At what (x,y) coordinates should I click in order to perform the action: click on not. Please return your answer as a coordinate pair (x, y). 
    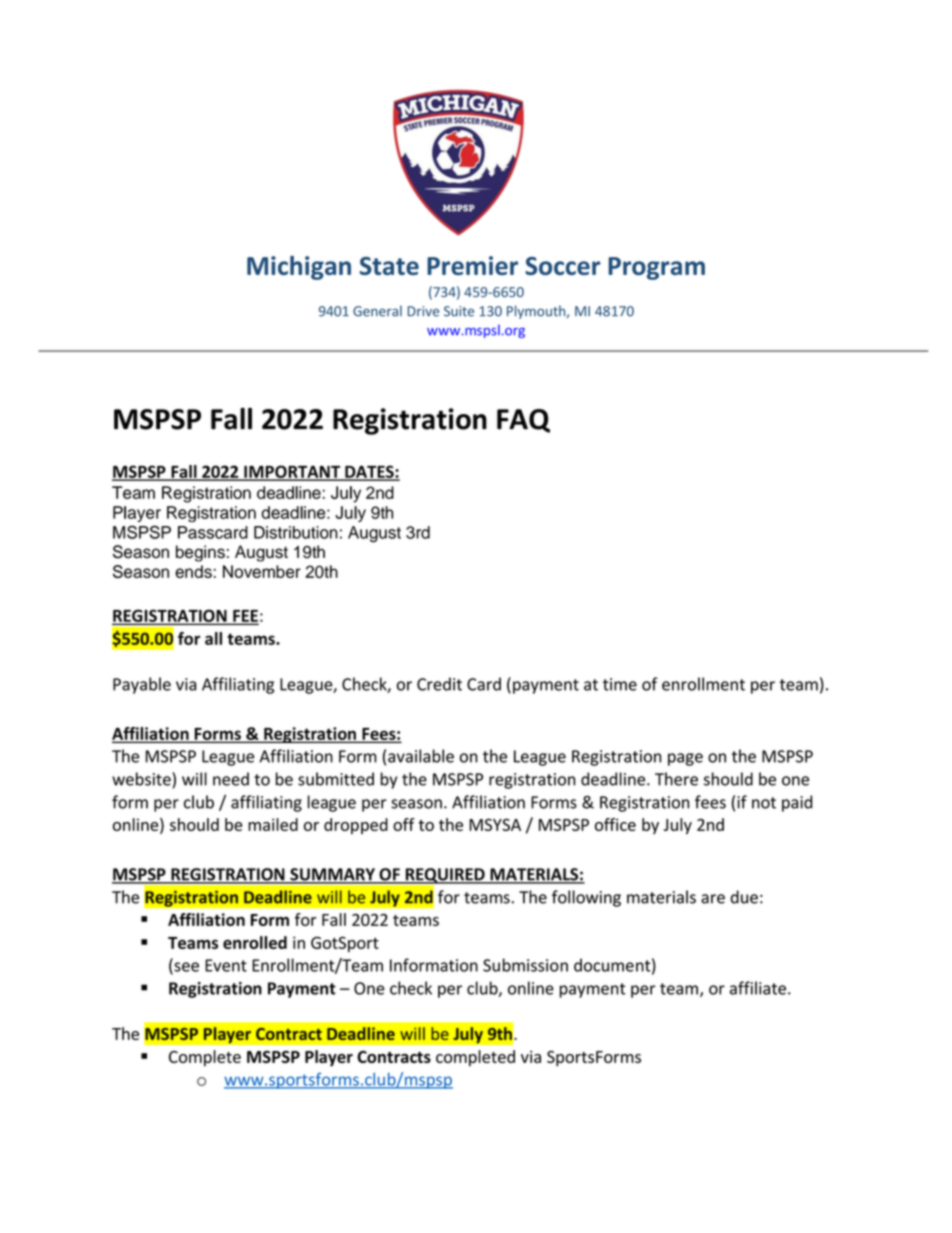
    Looking at the image, I should click on (764, 803).
